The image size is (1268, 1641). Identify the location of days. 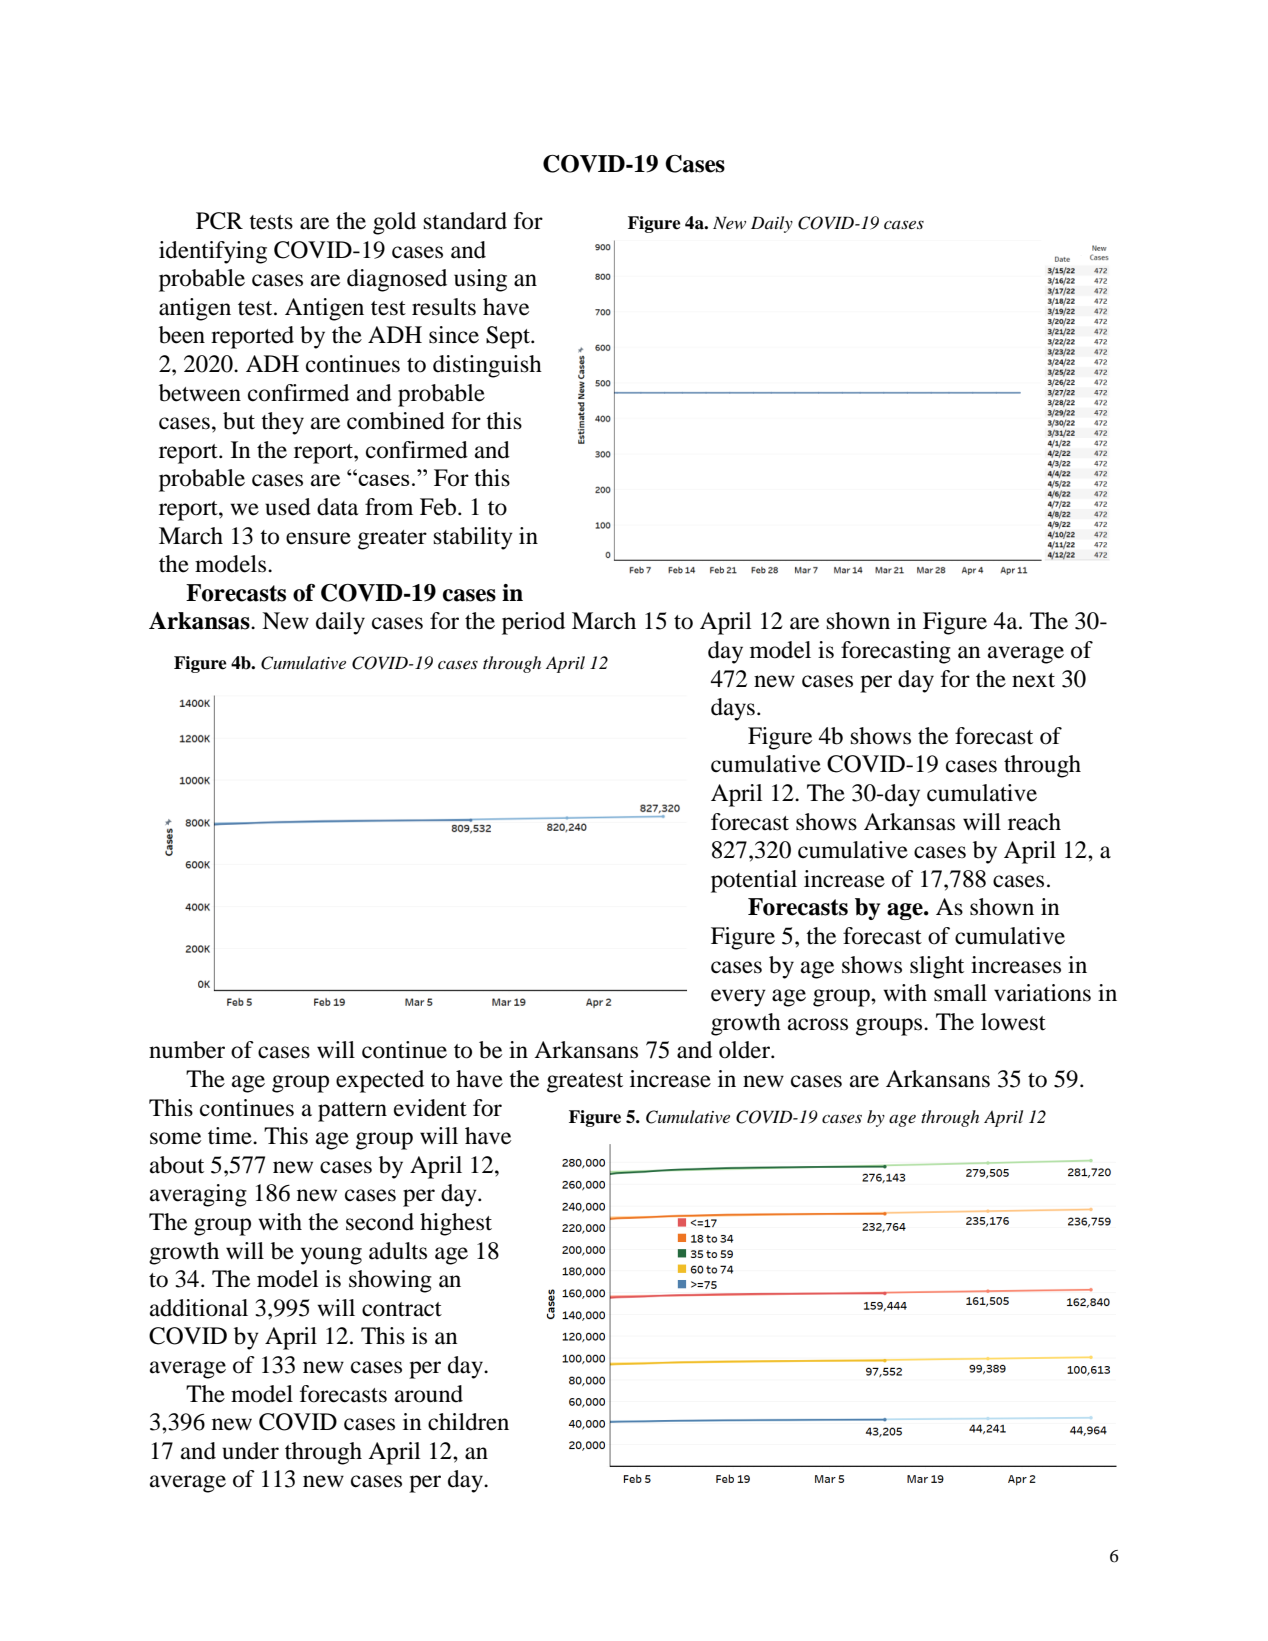
(733, 709).
